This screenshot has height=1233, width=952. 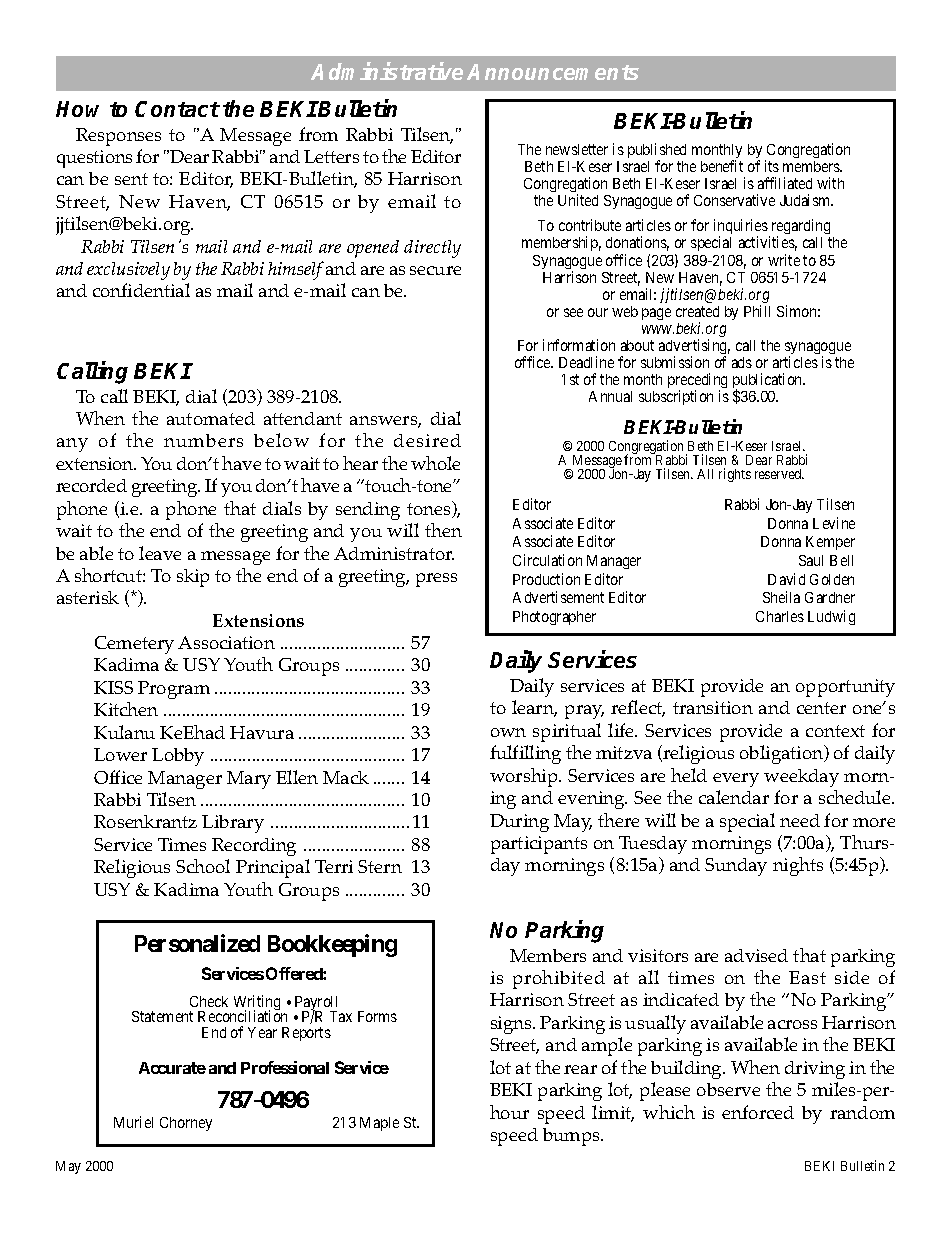 What do you see at coordinates (133, 1122) in the screenshot?
I see `Muriel` at bounding box center [133, 1122].
